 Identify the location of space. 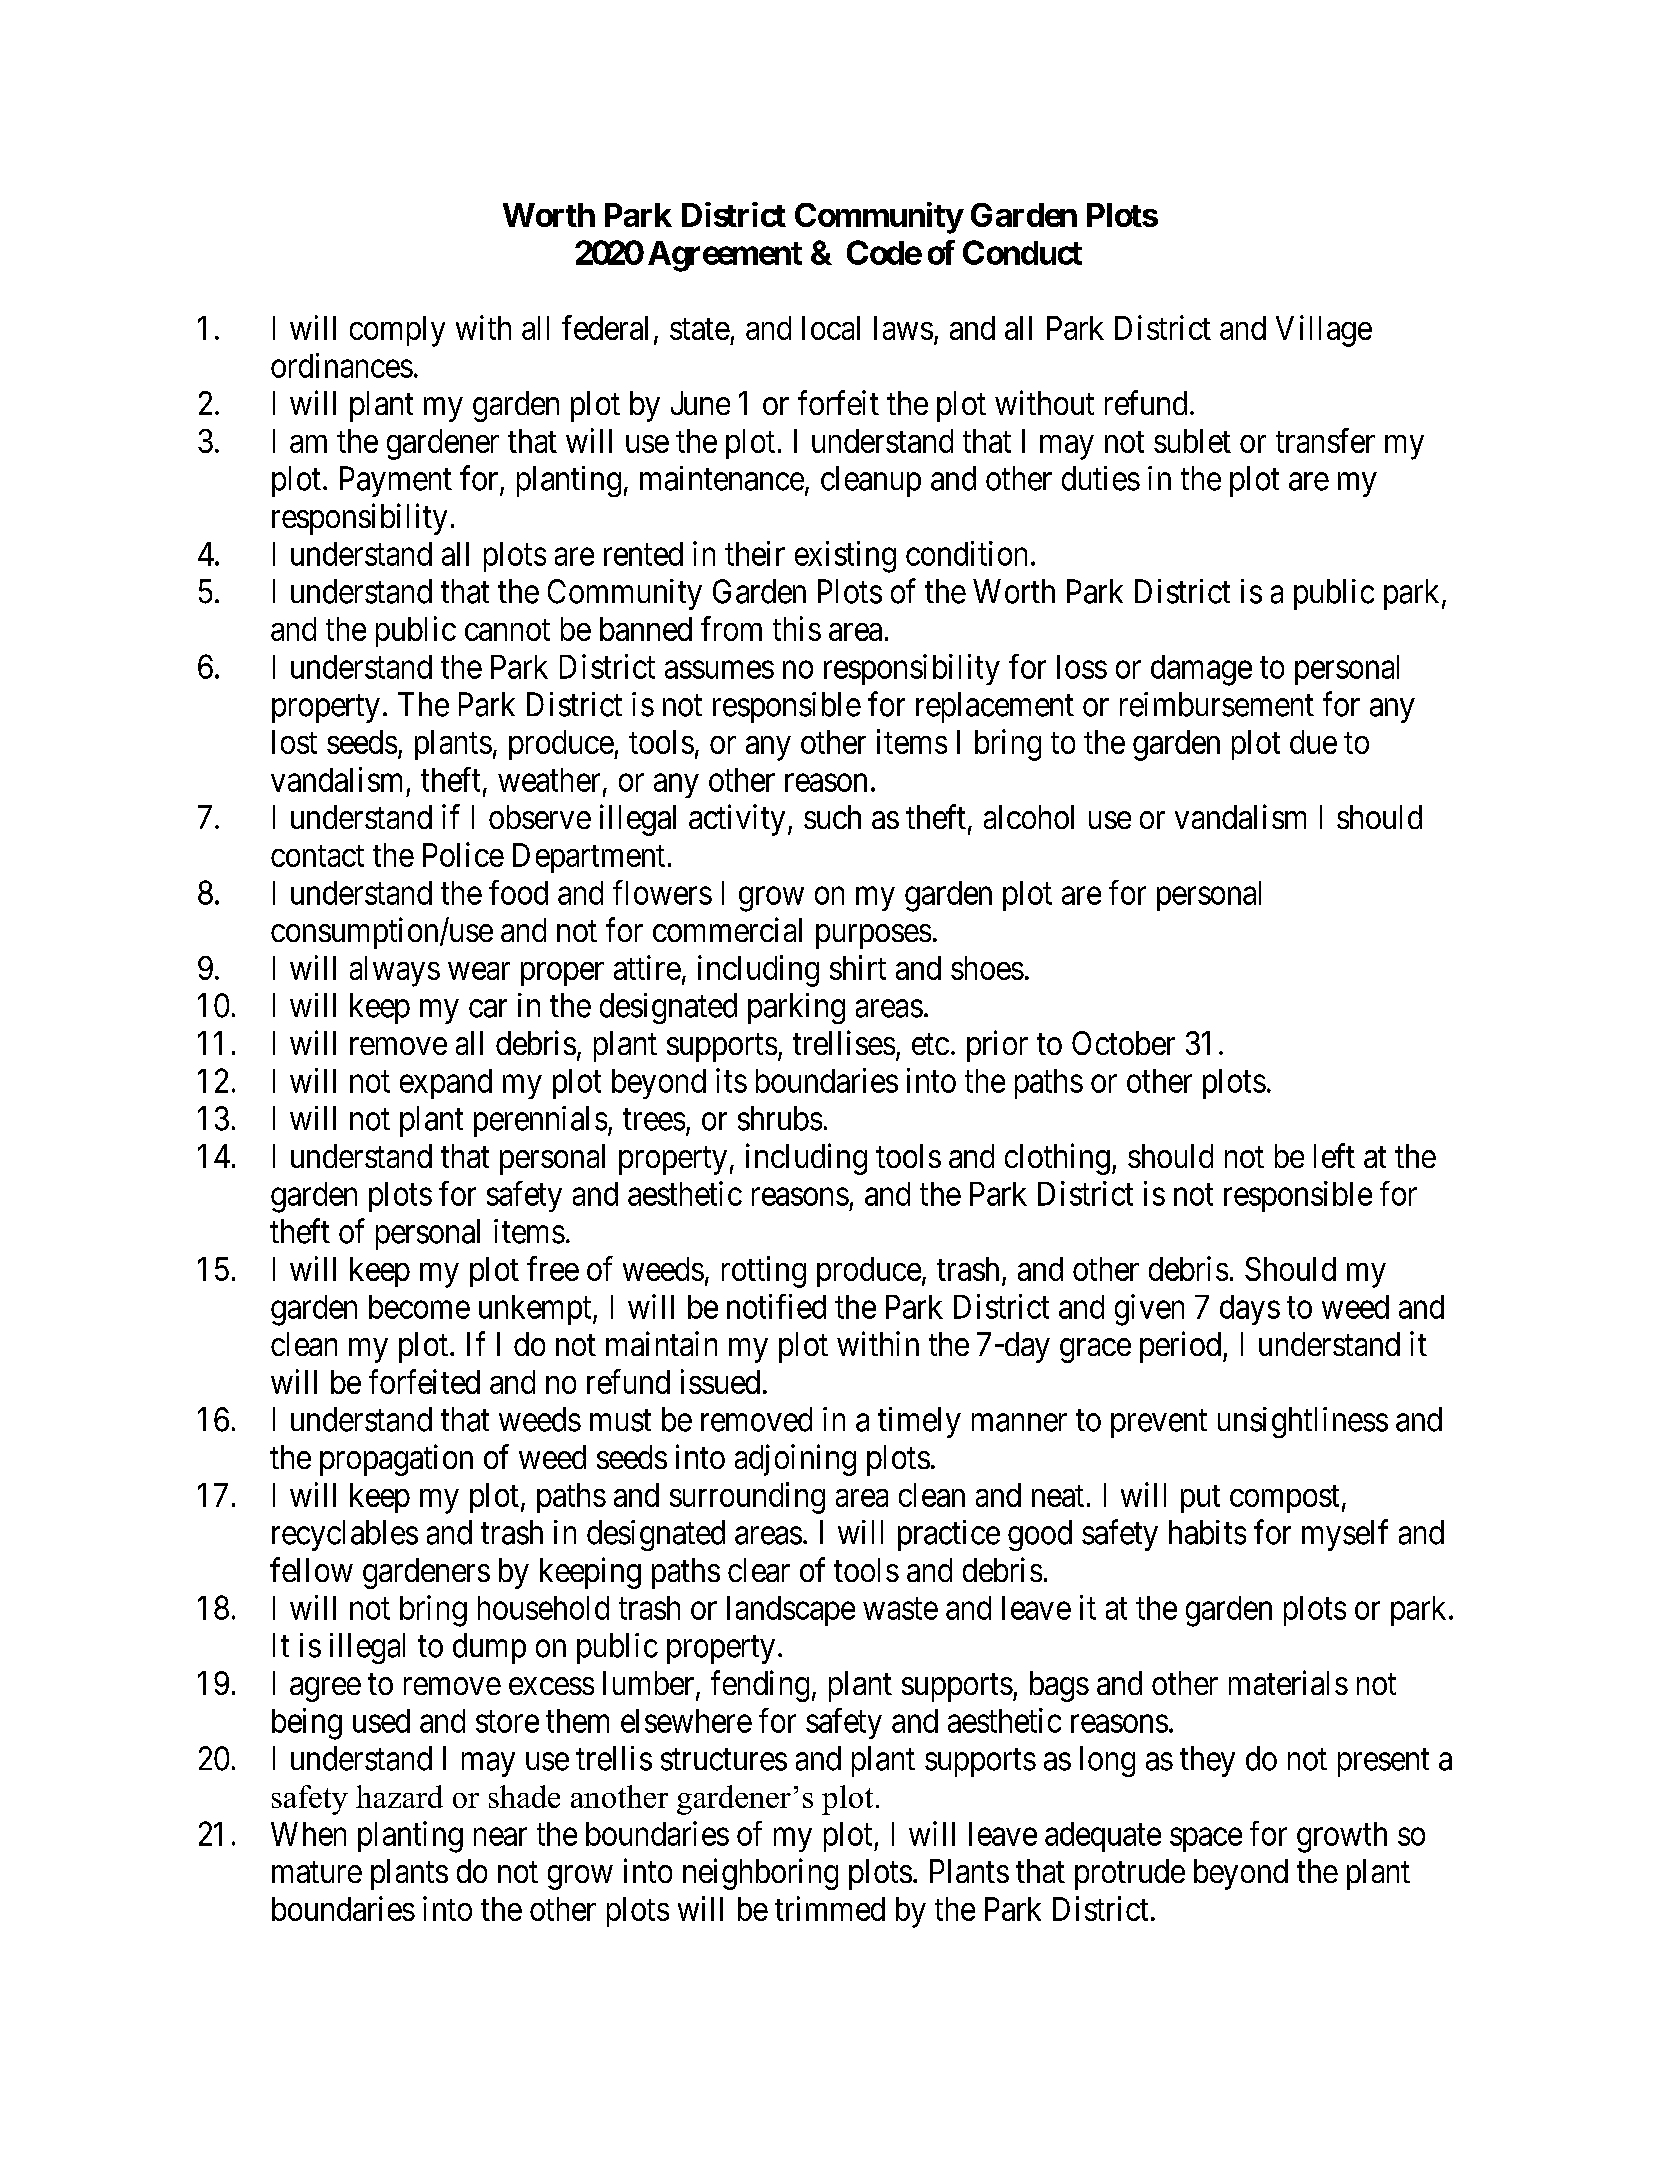
(1206, 1840).
